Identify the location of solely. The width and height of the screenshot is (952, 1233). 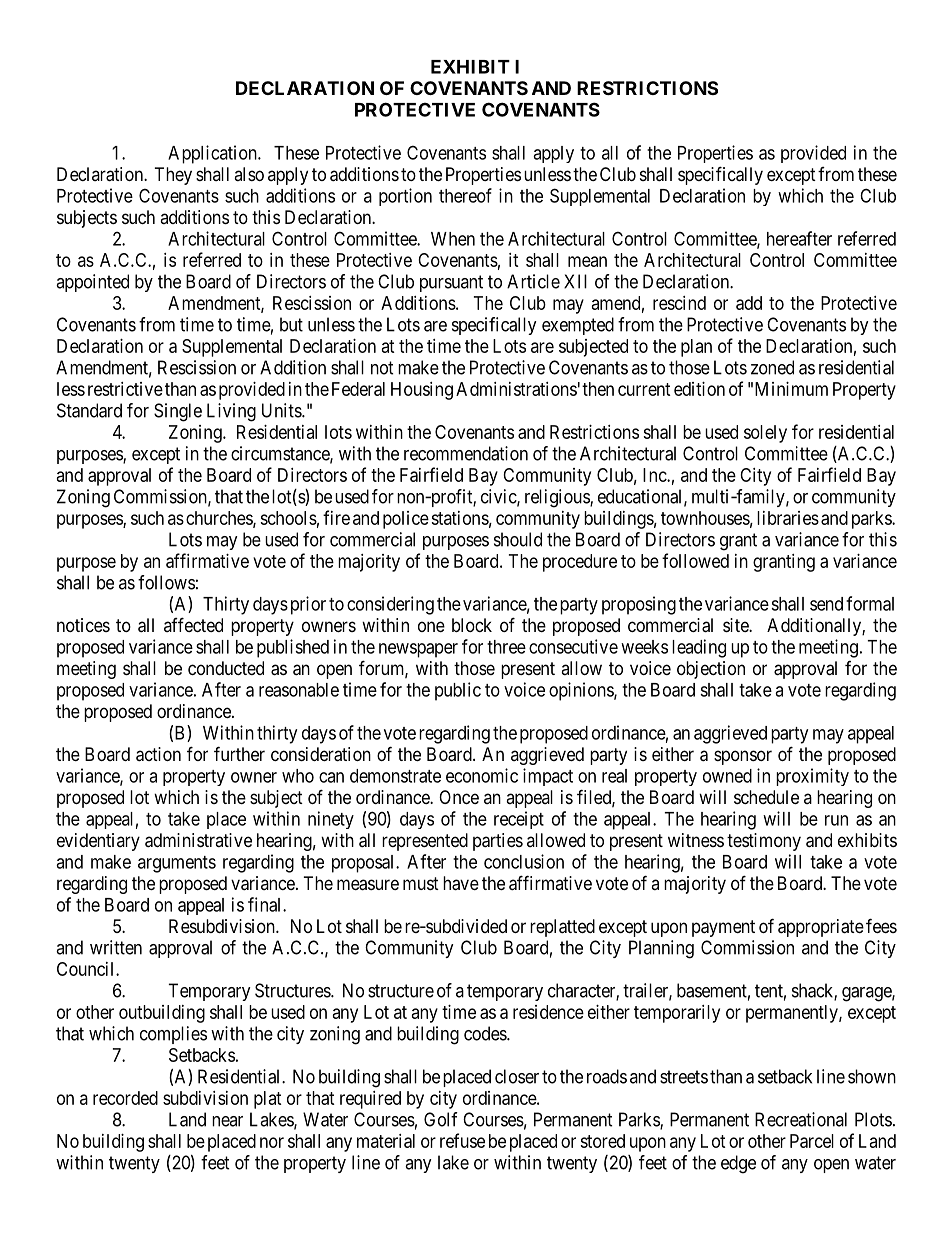
(765, 434).
